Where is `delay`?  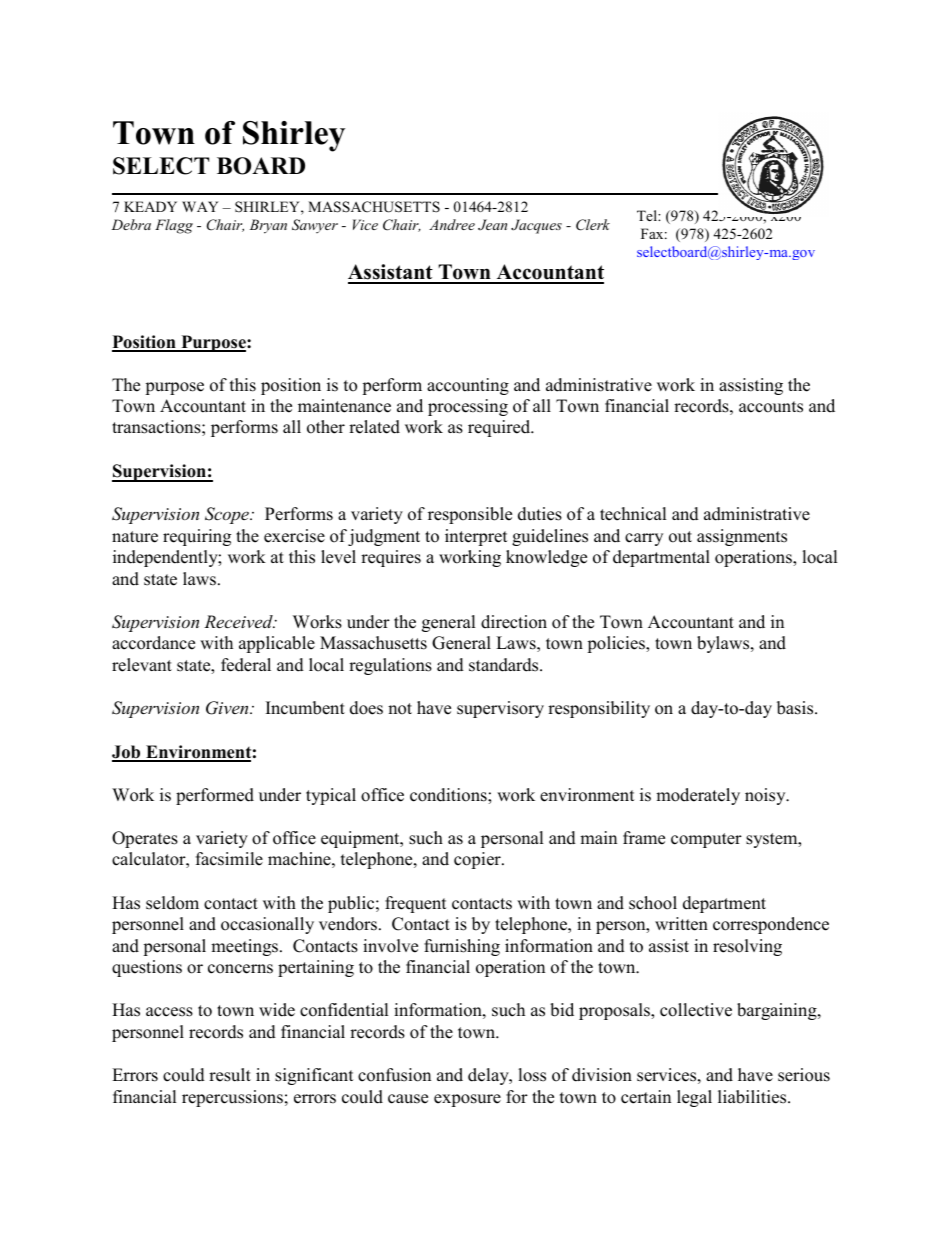 delay is located at coordinates (489, 1076).
